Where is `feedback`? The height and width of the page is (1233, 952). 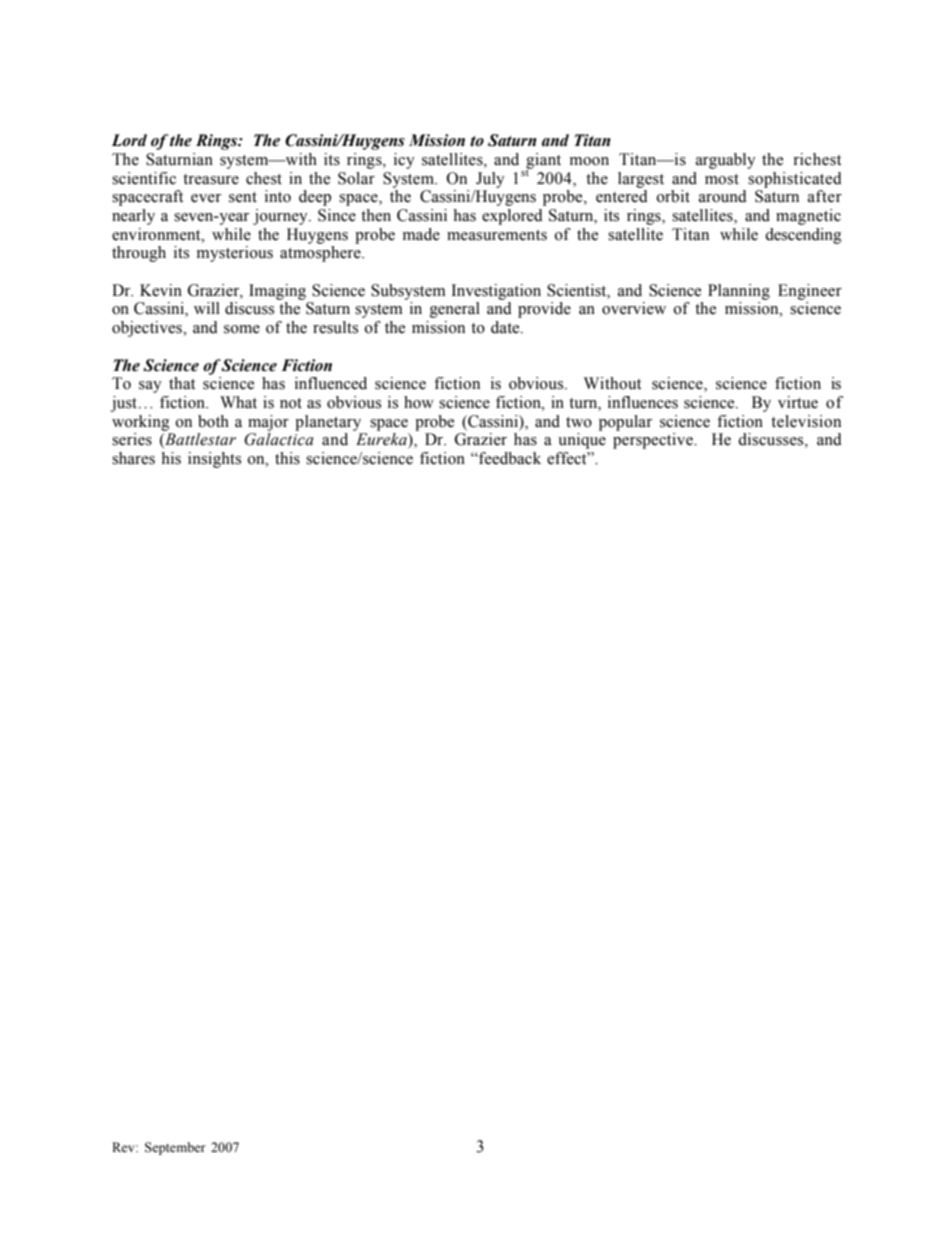
feedback is located at coordinates (509, 458).
